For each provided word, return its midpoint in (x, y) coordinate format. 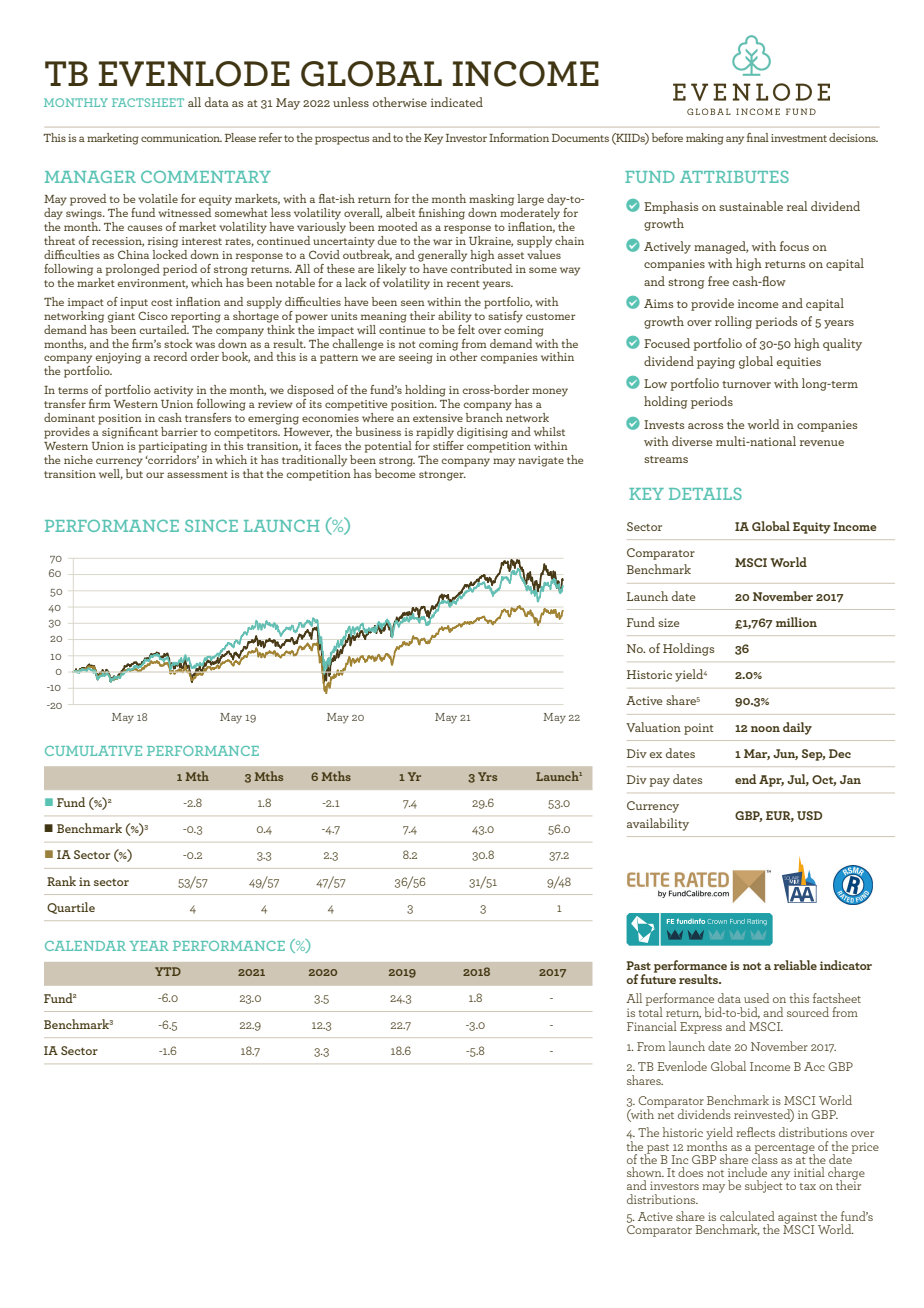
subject (765, 1185)
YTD (168, 971)
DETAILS (705, 493)
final (758, 137)
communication (181, 138)
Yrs (487, 776)
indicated (457, 102)
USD (809, 815)
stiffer (448, 444)
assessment (197, 474)
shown (645, 1172)
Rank (61, 881)
